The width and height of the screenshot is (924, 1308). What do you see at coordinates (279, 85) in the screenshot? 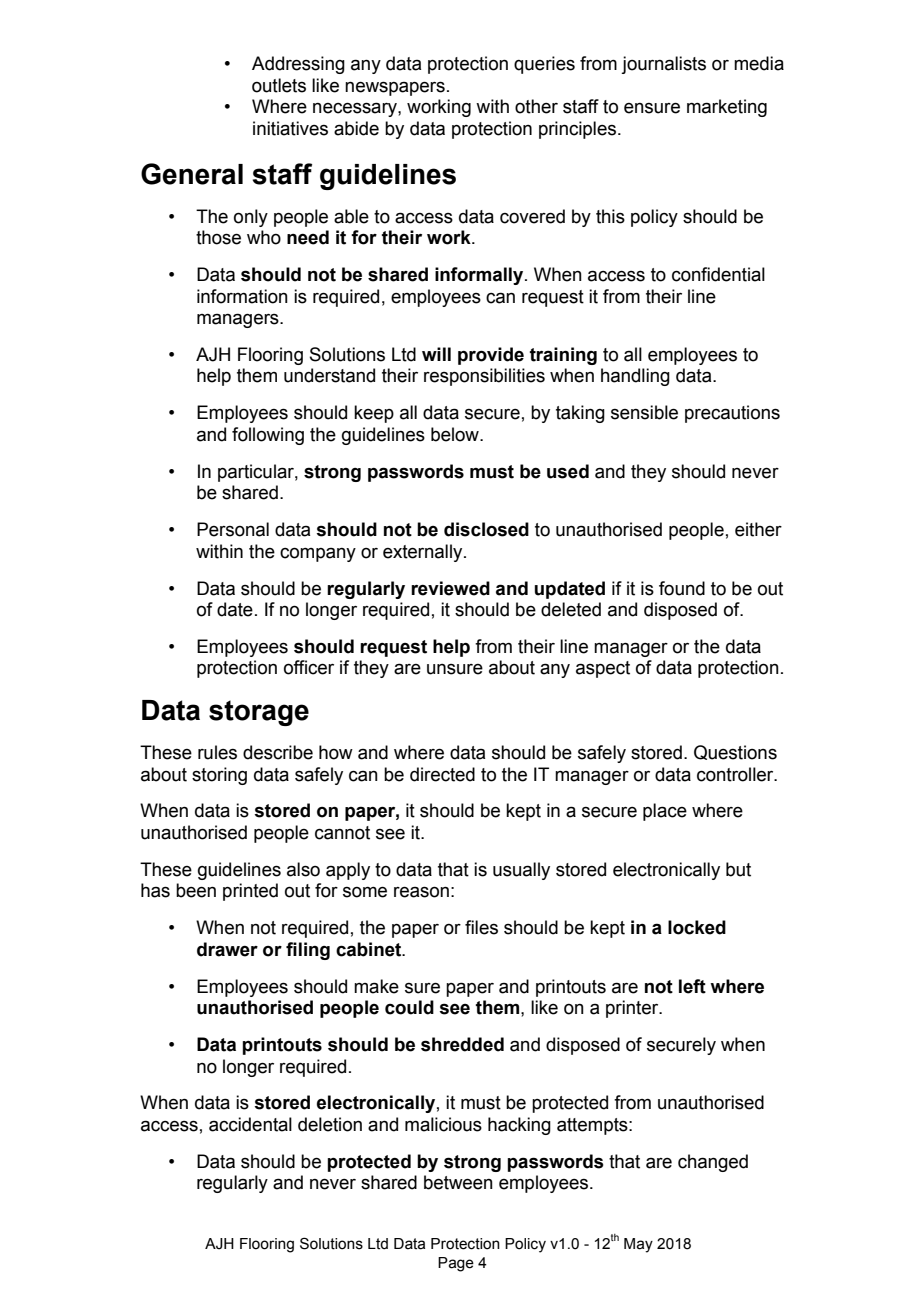
I see `outlets` at bounding box center [279, 85].
